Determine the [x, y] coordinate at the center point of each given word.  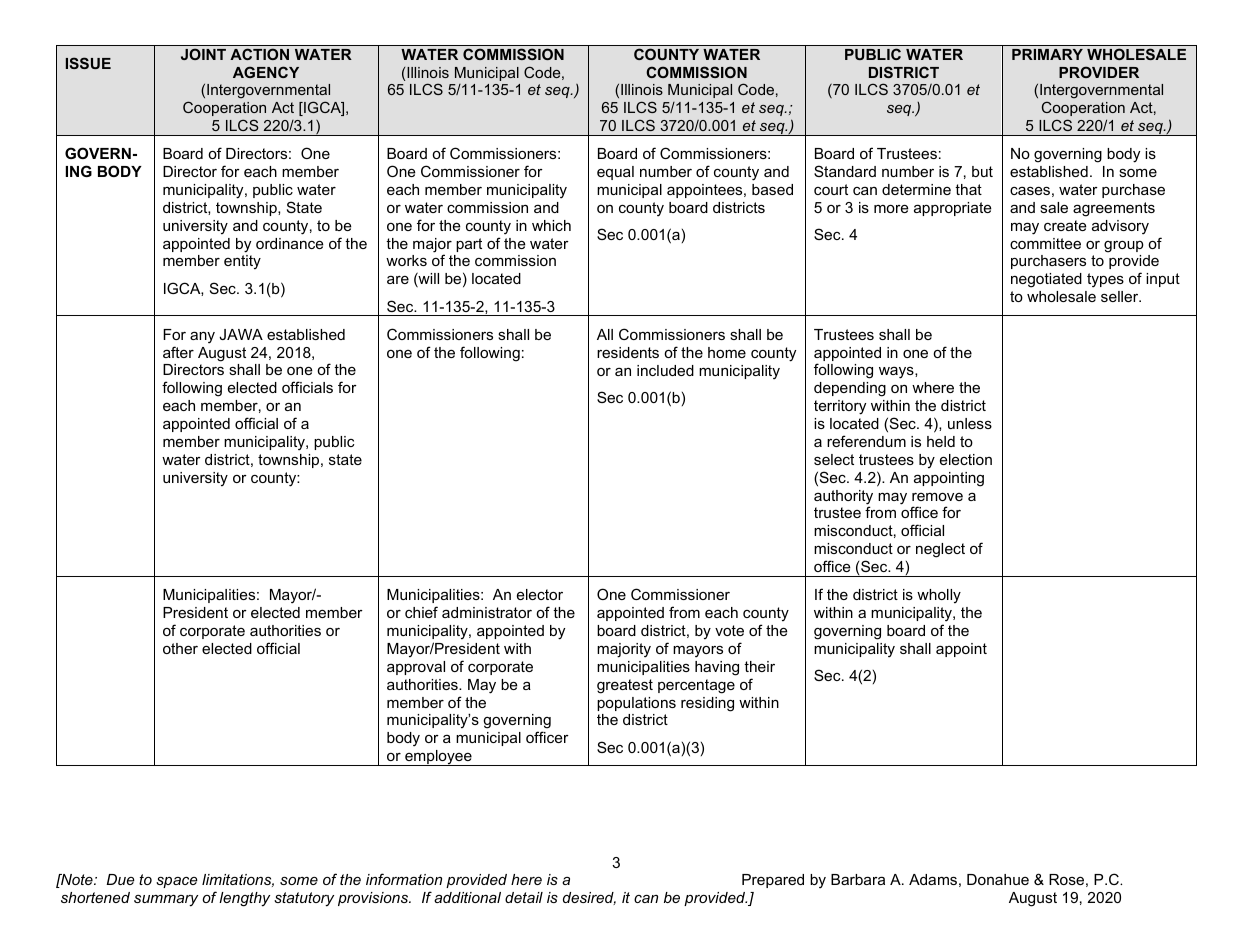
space [177, 882]
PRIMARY [1047, 54]
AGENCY [266, 72]
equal [615, 173]
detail [524, 897]
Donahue [998, 879]
